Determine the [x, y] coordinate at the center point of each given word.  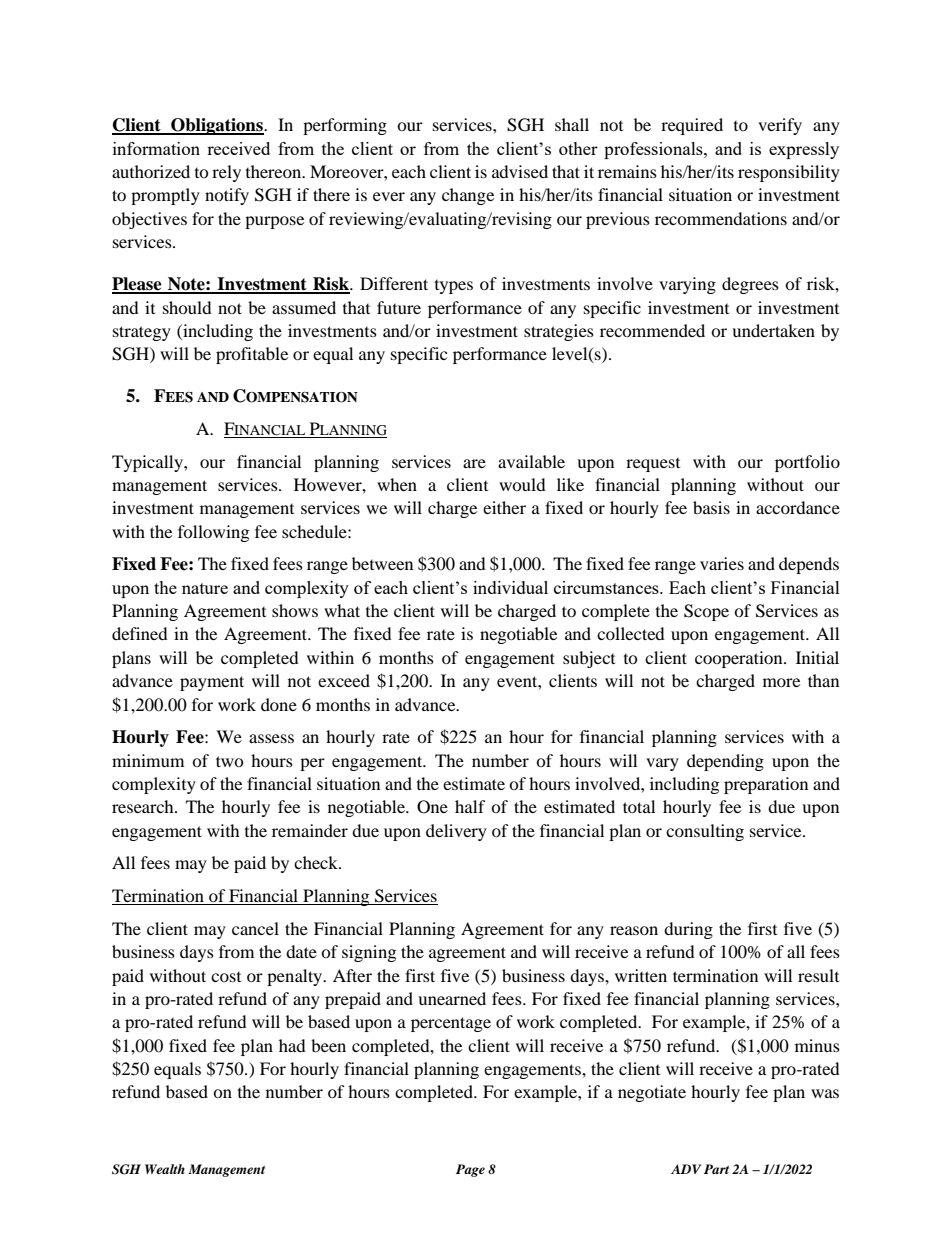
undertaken [773, 330]
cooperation [740, 659]
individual [510, 587]
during [688, 930]
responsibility [789, 173]
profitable [252, 355]
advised [520, 171]
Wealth [165, 1169]
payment [212, 683]
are [474, 463]
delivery [456, 832]
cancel [255, 928]
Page [470, 1170]
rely [226, 173]
